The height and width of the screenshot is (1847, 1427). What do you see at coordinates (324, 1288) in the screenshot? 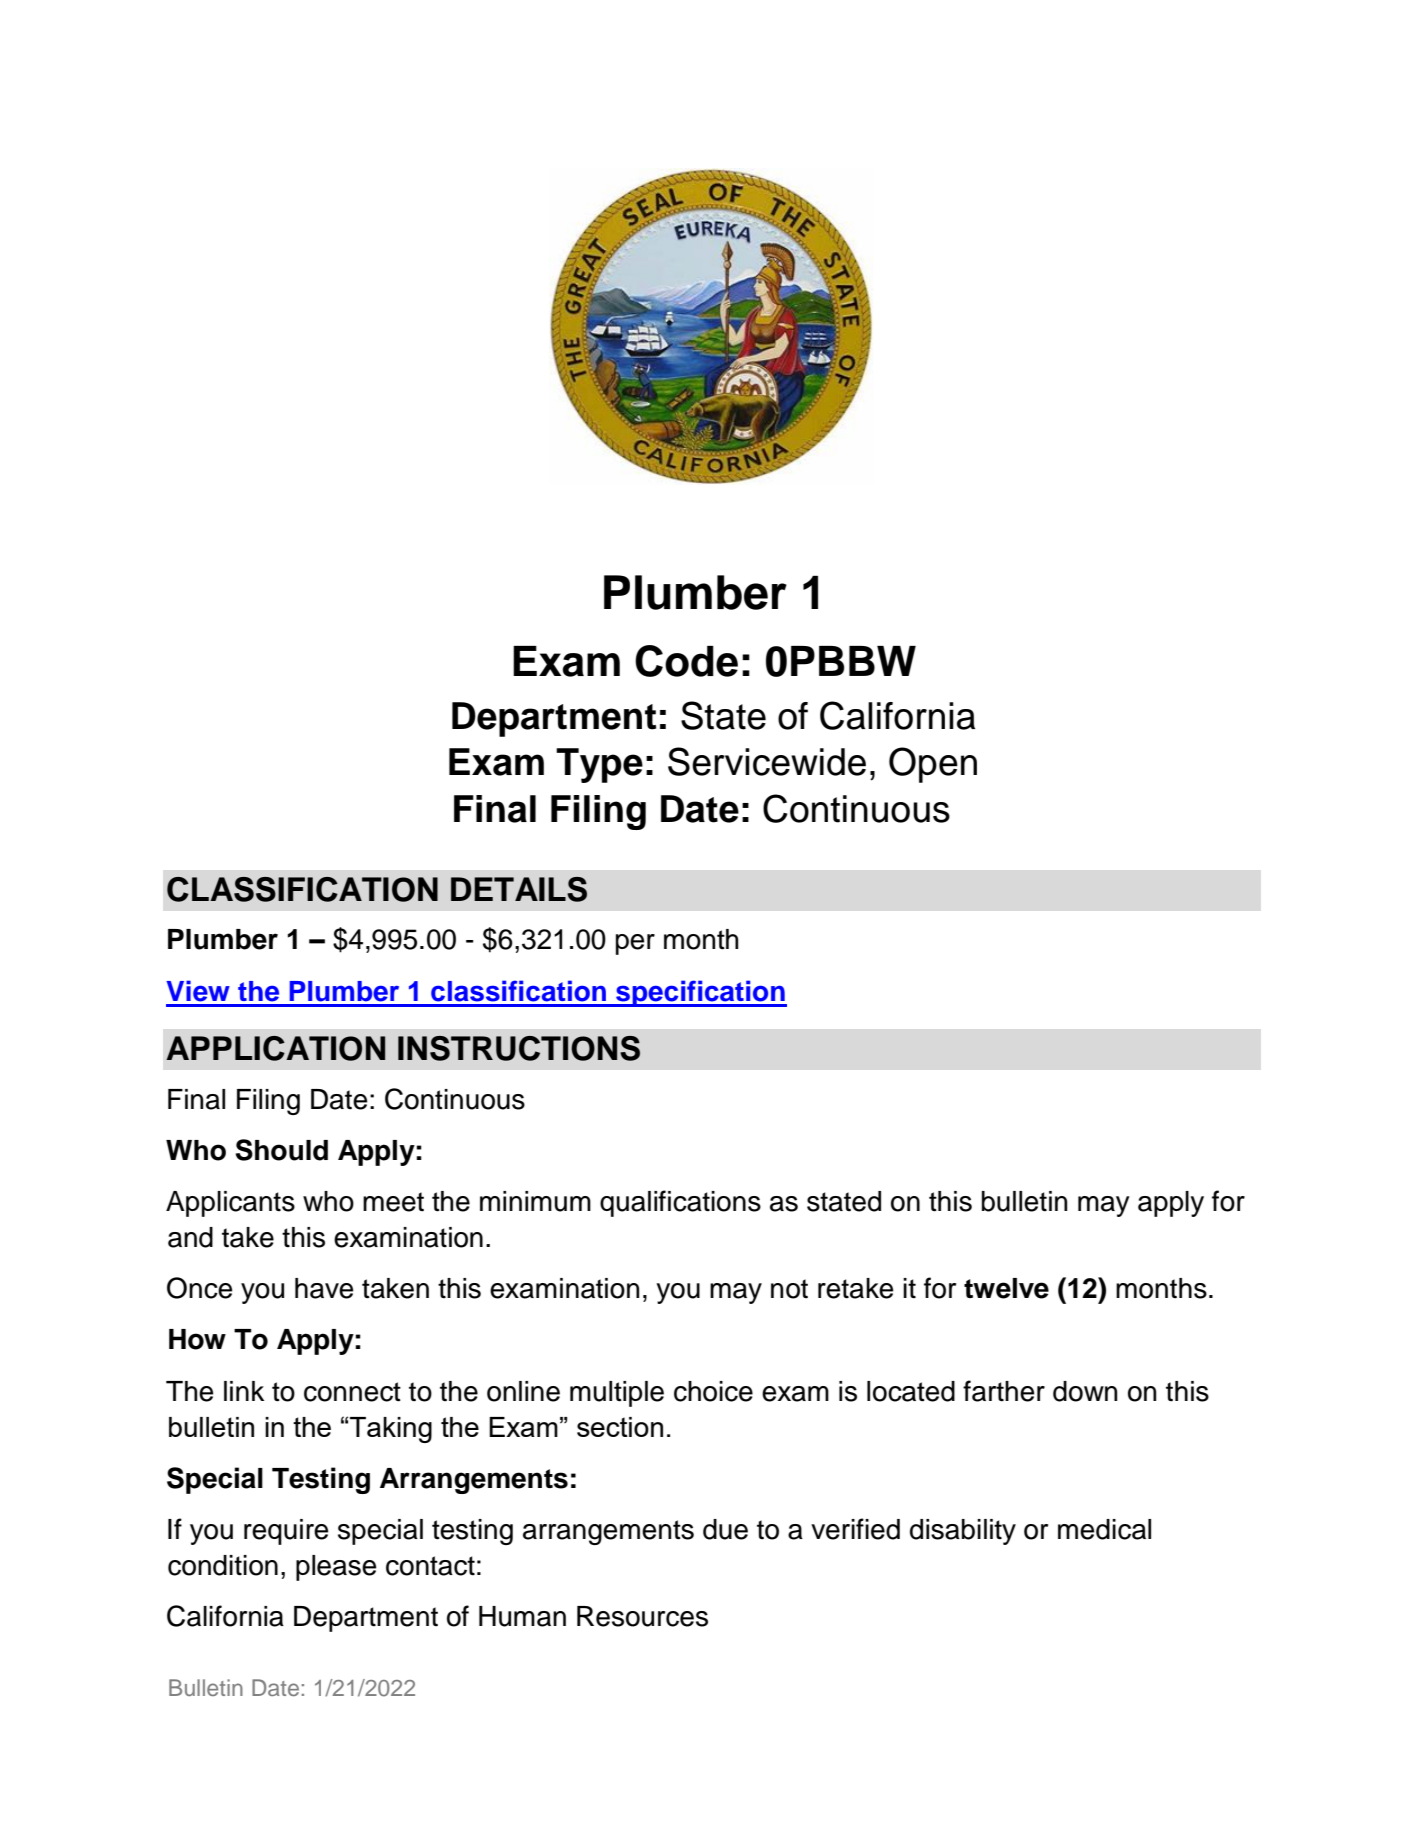
I see `have` at bounding box center [324, 1288].
